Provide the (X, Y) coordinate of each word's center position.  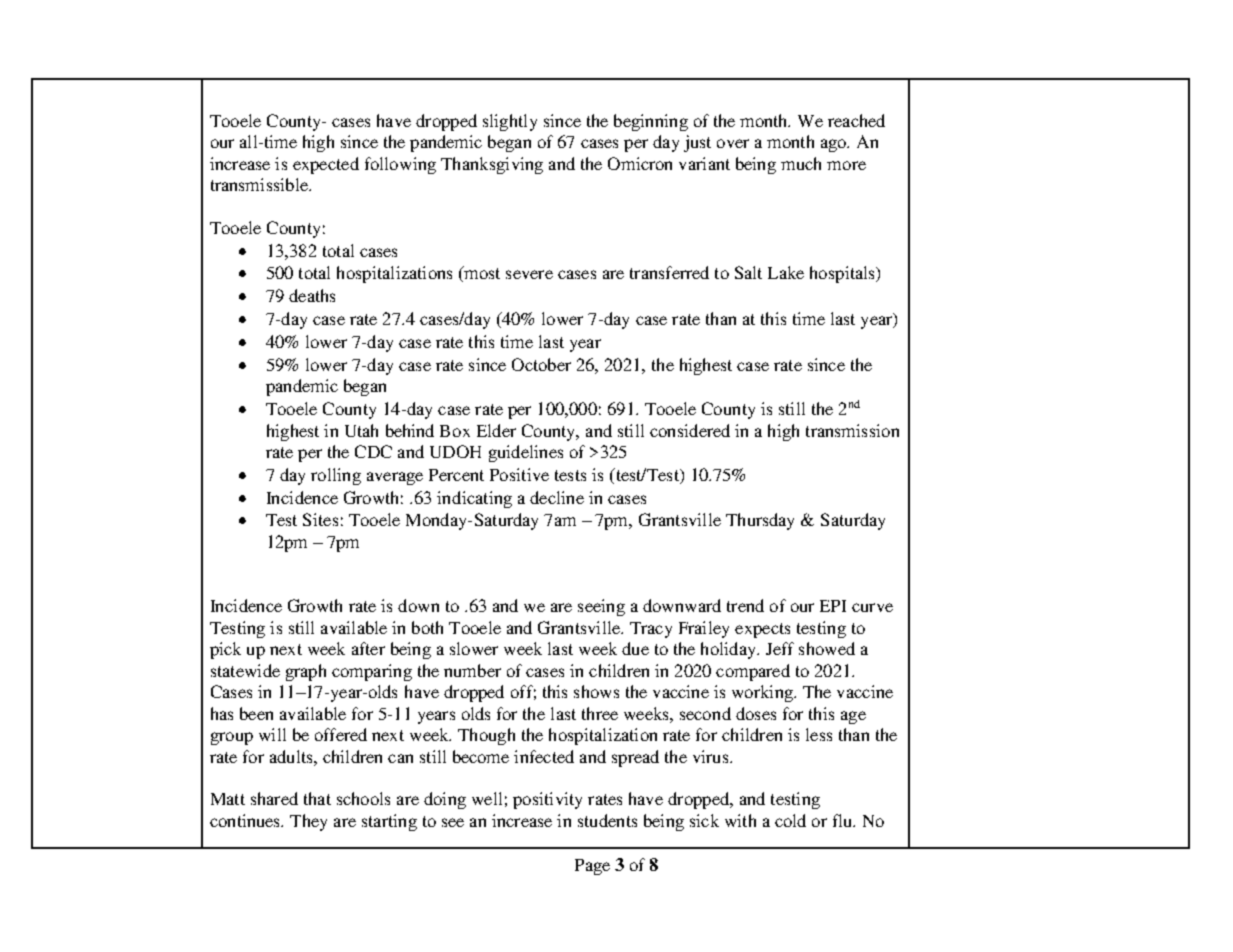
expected (326, 165)
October (541, 364)
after (368, 648)
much (801, 163)
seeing (601, 607)
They (308, 822)
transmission (852, 430)
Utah (361, 430)
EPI (833, 606)
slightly (510, 122)
